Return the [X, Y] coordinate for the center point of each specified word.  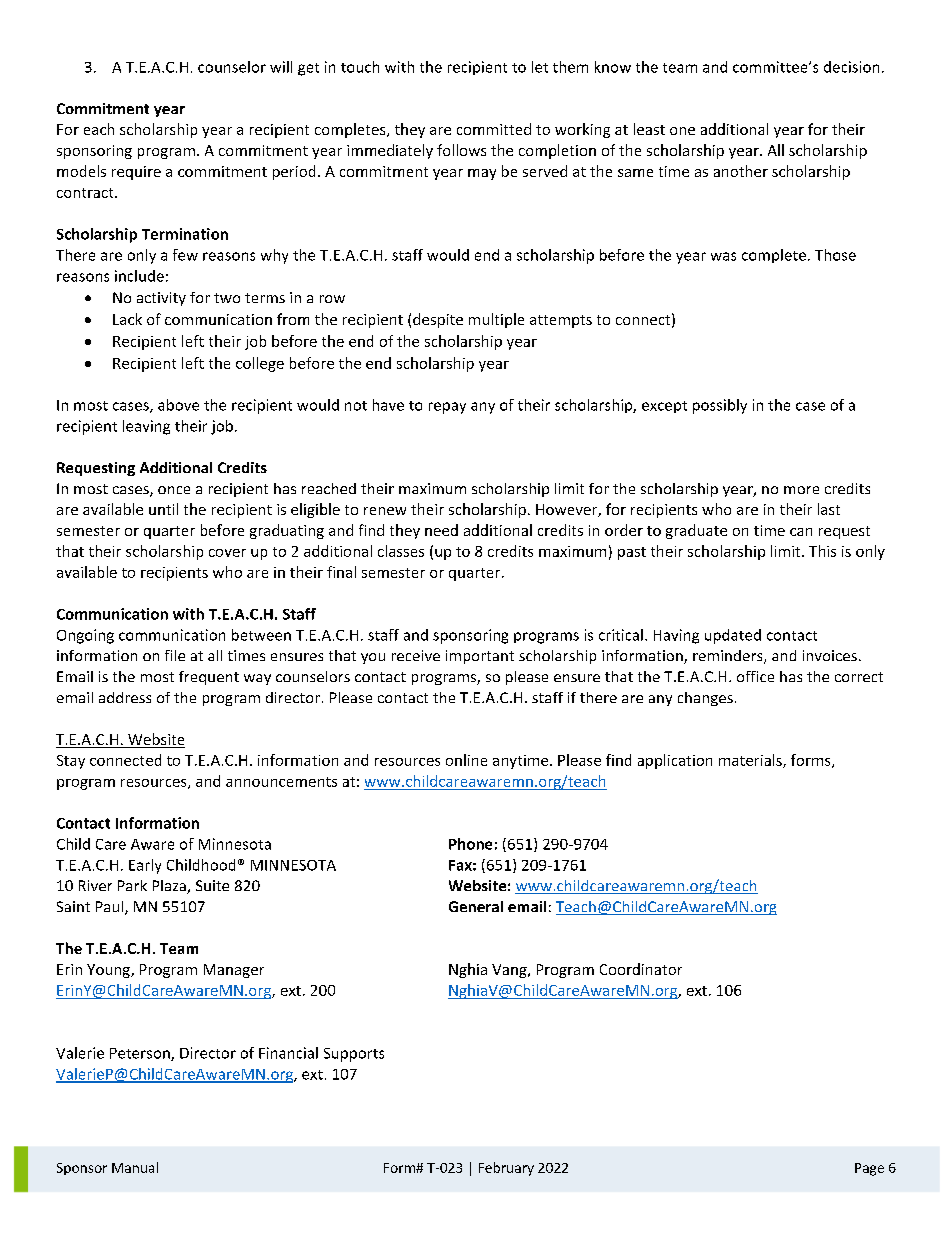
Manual [135, 1167]
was [723, 256]
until [163, 509]
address [125, 697]
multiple [496, 320]
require [136, 173]
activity [161, 299]
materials [751, 761]
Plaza [170, 887]
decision [851, 67]
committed [494, 129]
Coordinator [641, 969]
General [476, 906]
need [441, 530]
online [466, 760]
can [801, 532]
